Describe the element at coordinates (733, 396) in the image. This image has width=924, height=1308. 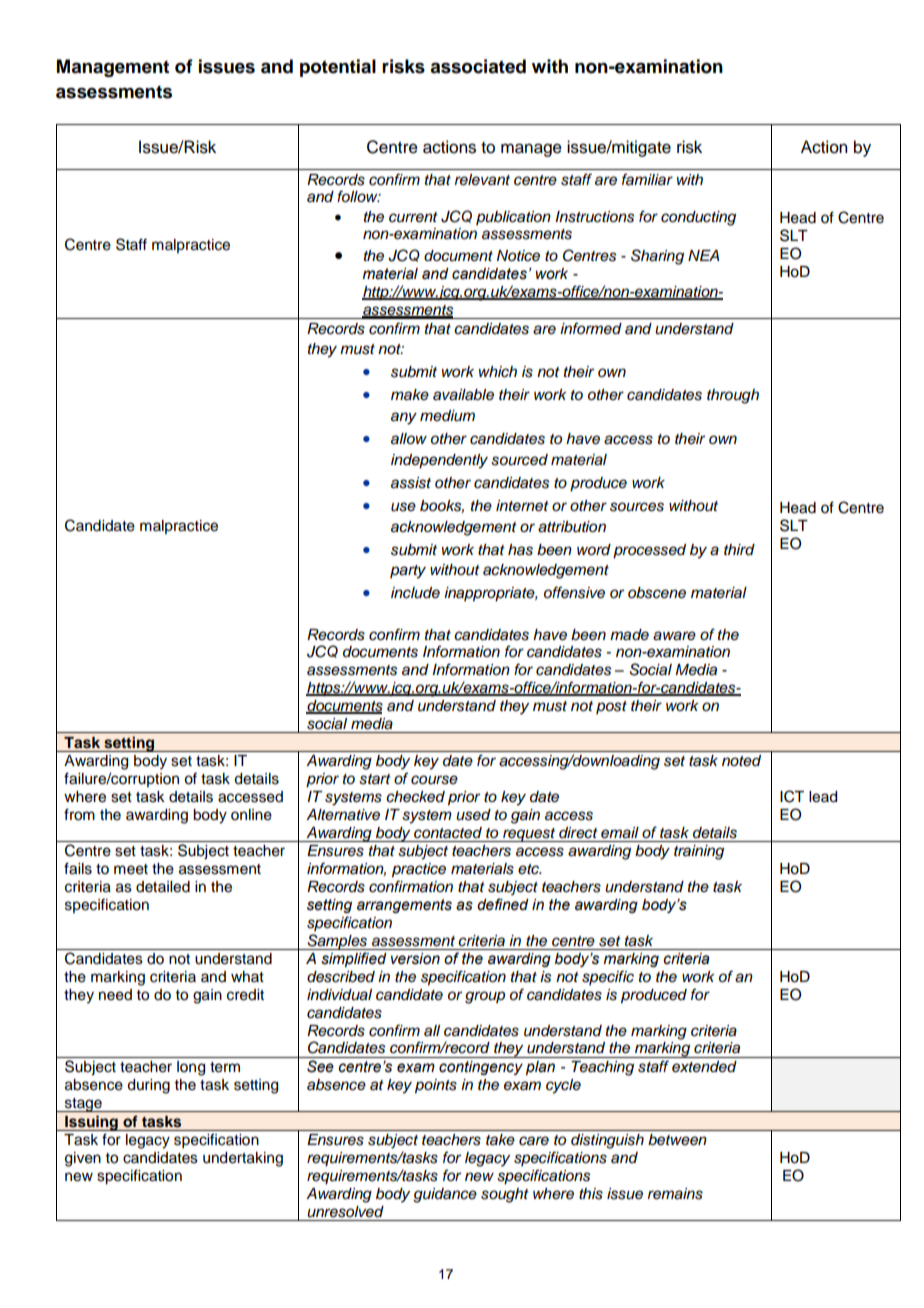
I see `through` at that location.
